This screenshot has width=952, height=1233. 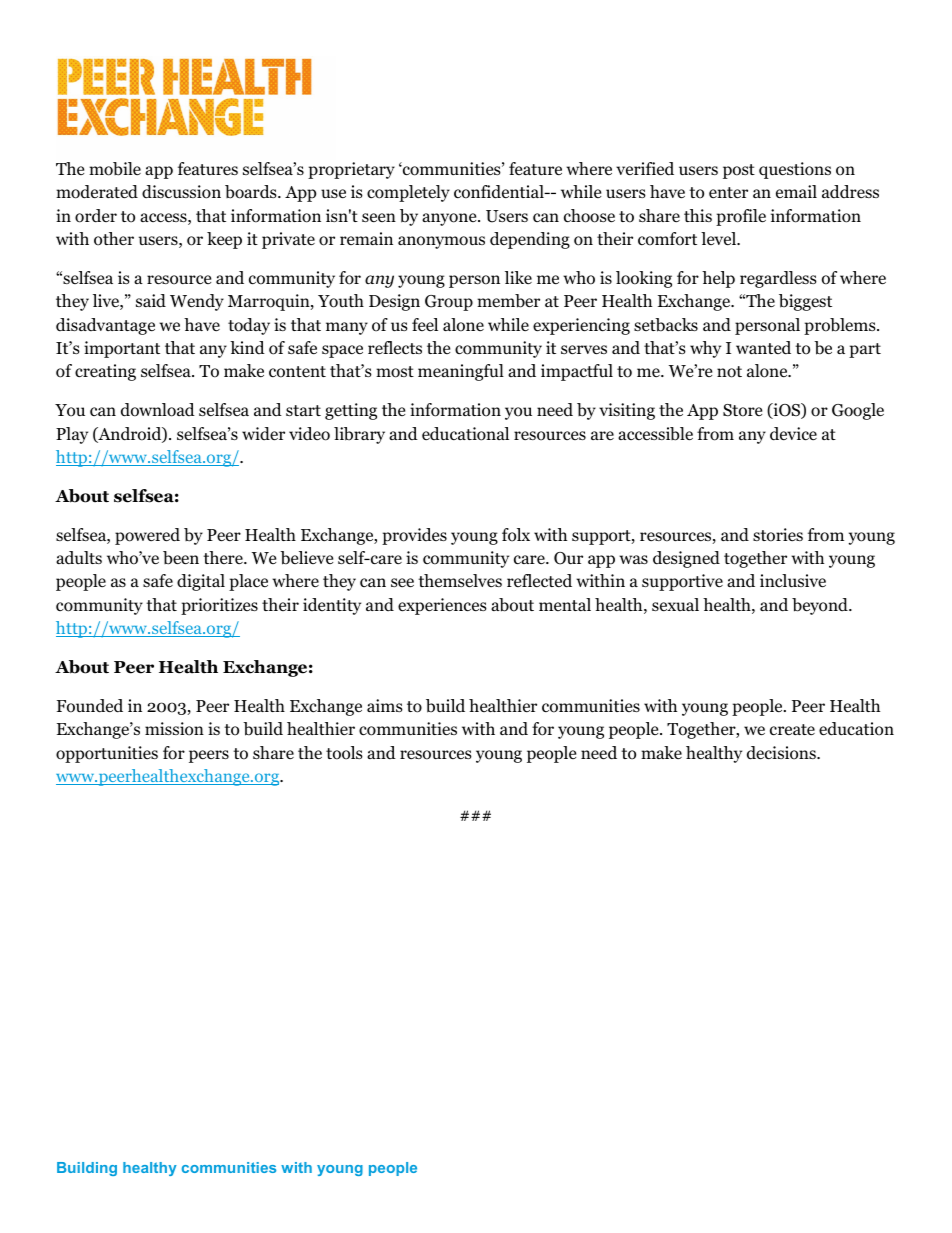 What do you see at coordinates (793, 434) in the screenshot?
I see `device` at bounding box center [793, 434].
